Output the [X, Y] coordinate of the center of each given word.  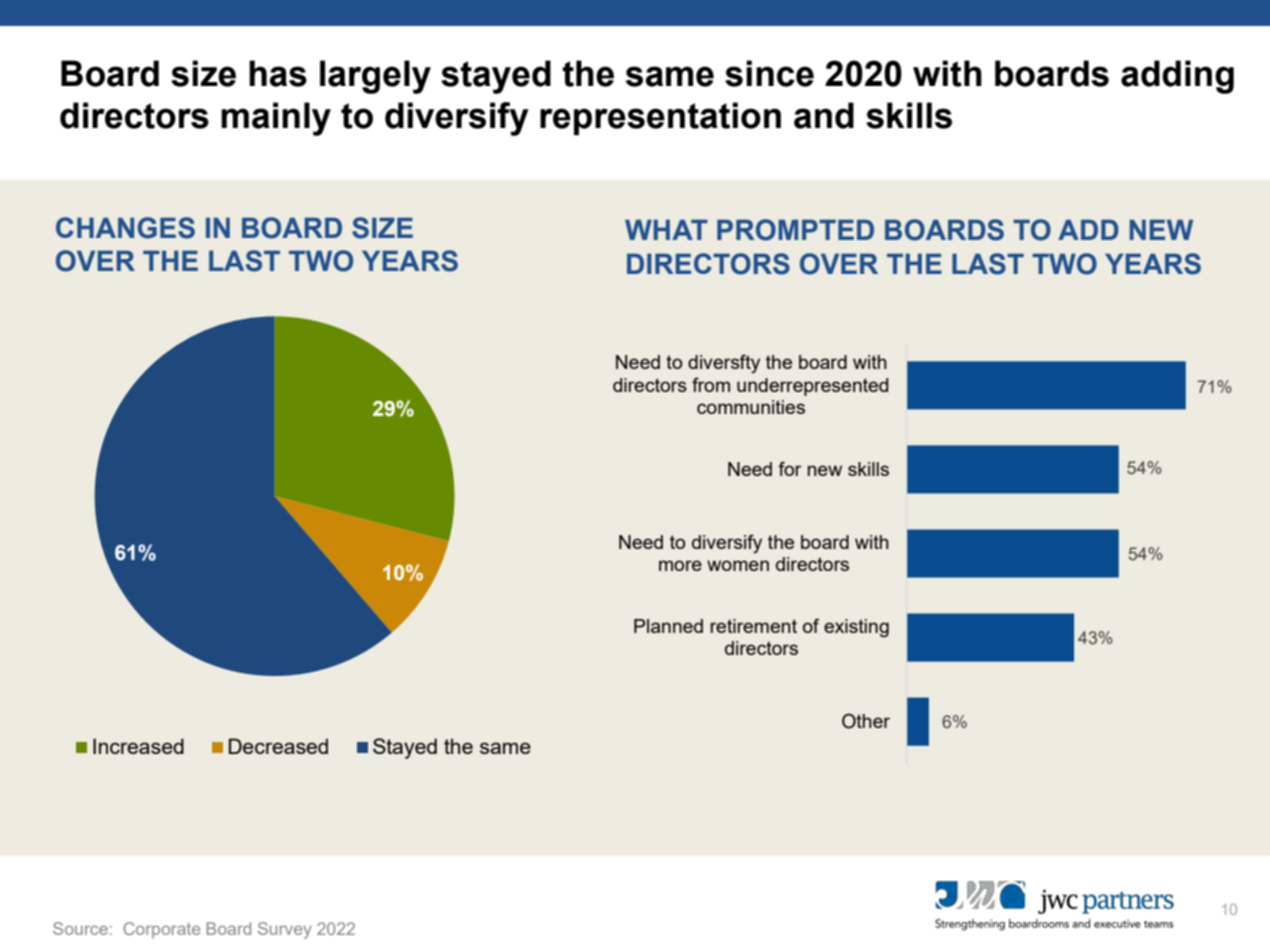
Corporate [162, 930]
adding [1177, 77]
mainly [276, 119]
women [738, 565]
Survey [285, 930]
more [680, 565]
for [790, 468]
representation [660, 118]
